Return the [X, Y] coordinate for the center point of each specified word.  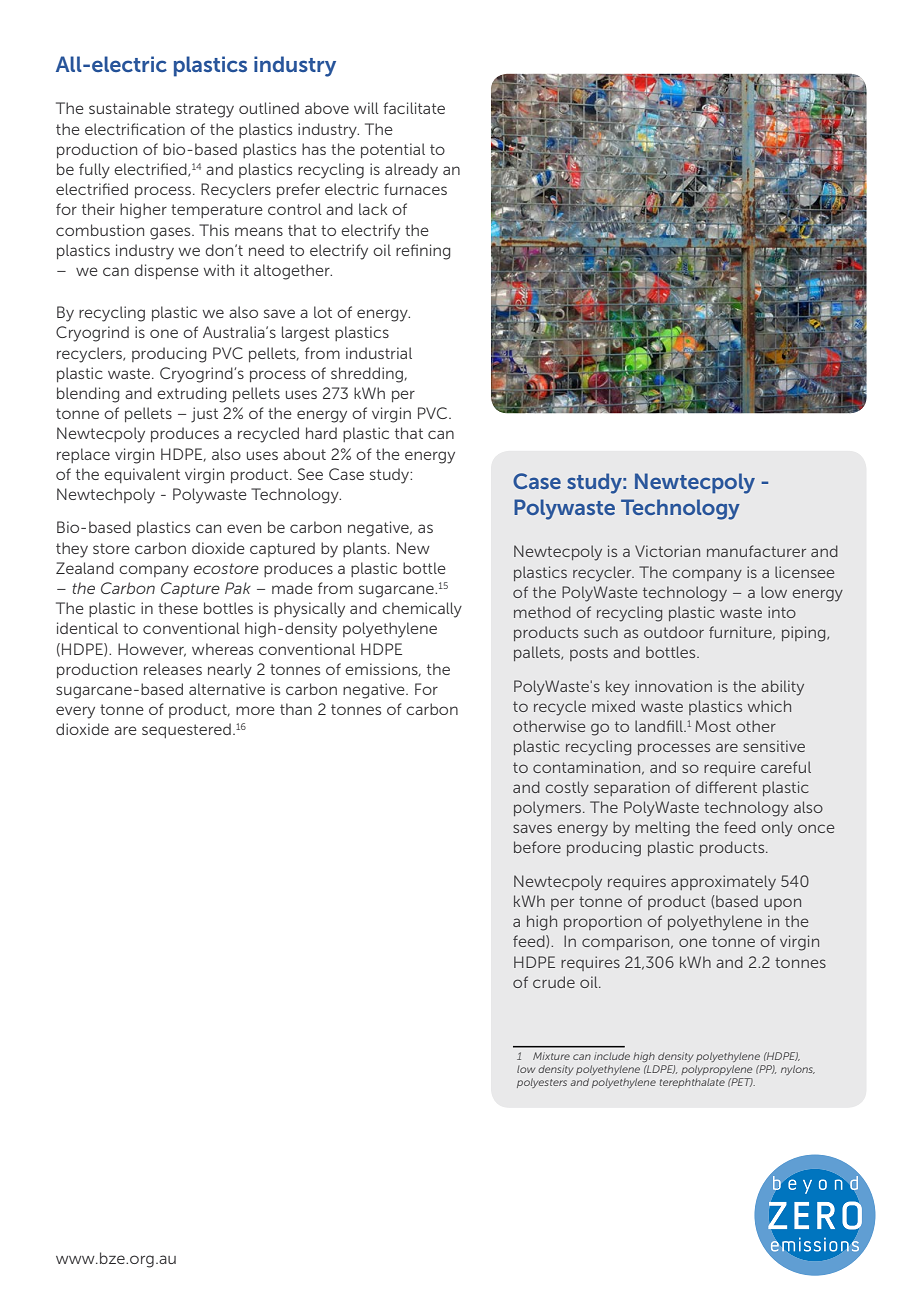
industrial [379, 353]
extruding [191, 395]
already [411, 171]
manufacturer [756, 551]
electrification [135, 129]
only [777, 829]
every [75, 712]
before [537, 847]
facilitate [414, 108]
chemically [422, 610]
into [782, 612]
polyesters [542, 1083]
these [178, 608]
